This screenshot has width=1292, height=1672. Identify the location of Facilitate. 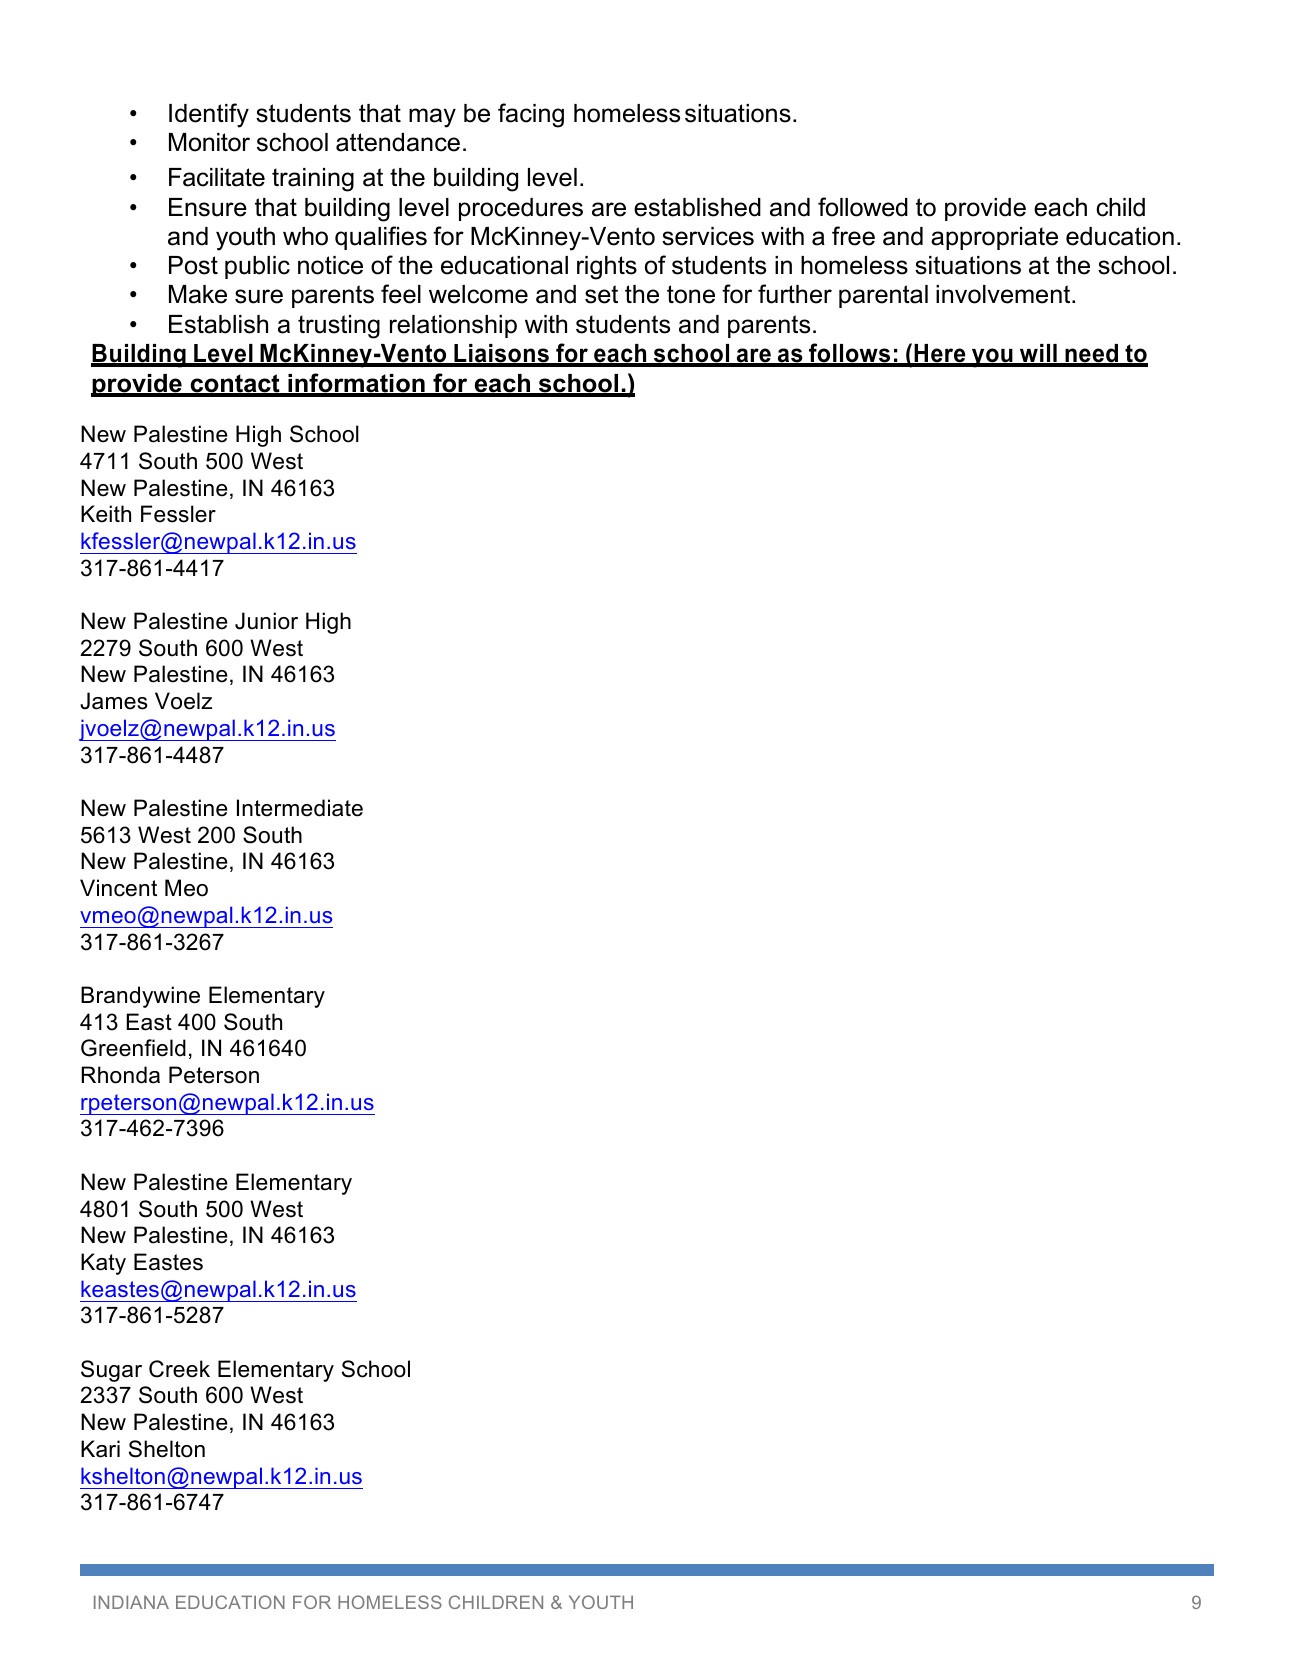
(217, 177).
